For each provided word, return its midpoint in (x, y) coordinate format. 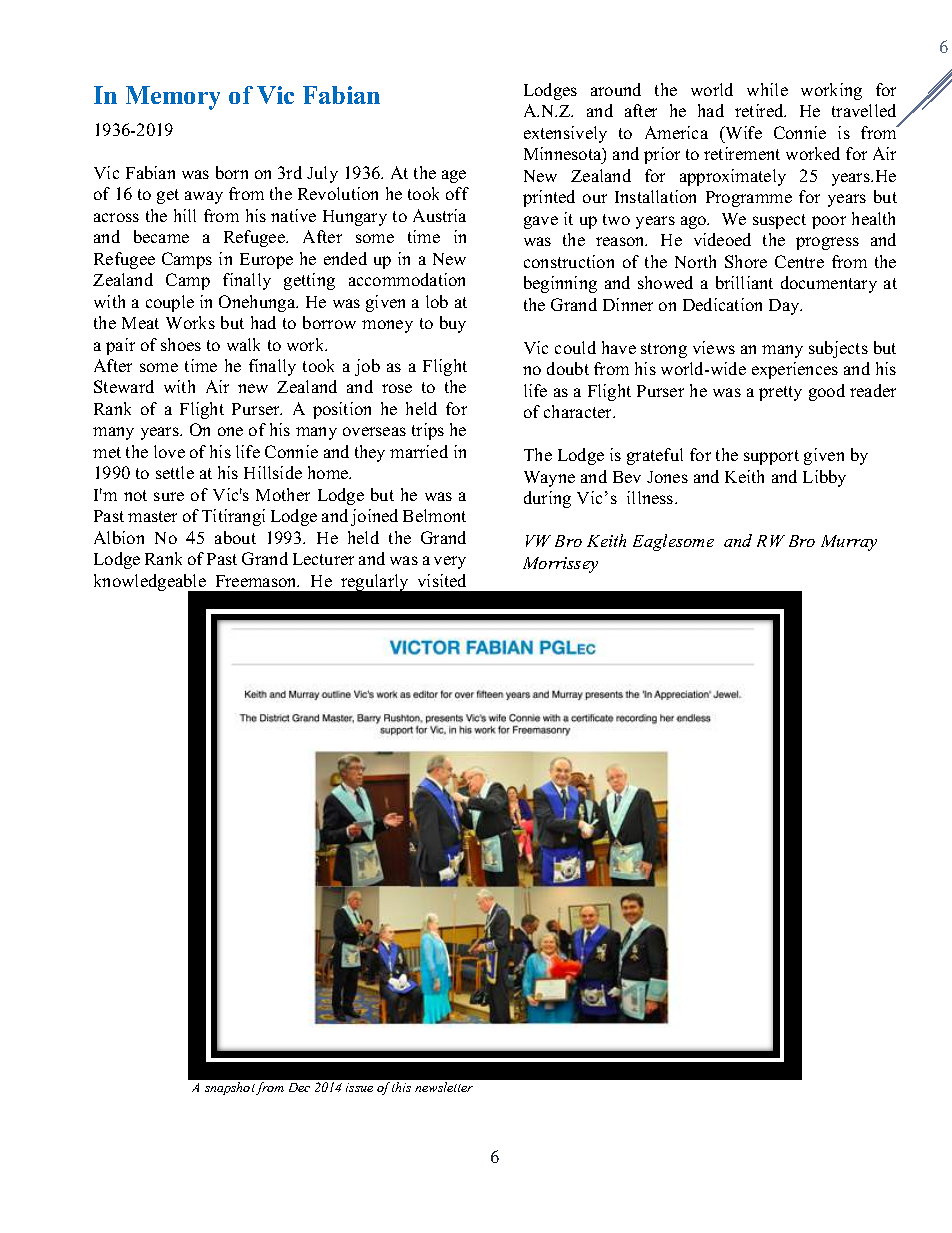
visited (442, 580)
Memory (173, 98)
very (450, 562)
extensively (565, 134)
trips (428, 431)
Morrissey (560, 565)
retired (760, 110)
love (169, 451)
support (771, 457)
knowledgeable (151, 584)
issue (359, 1087)
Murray (849, 543)
